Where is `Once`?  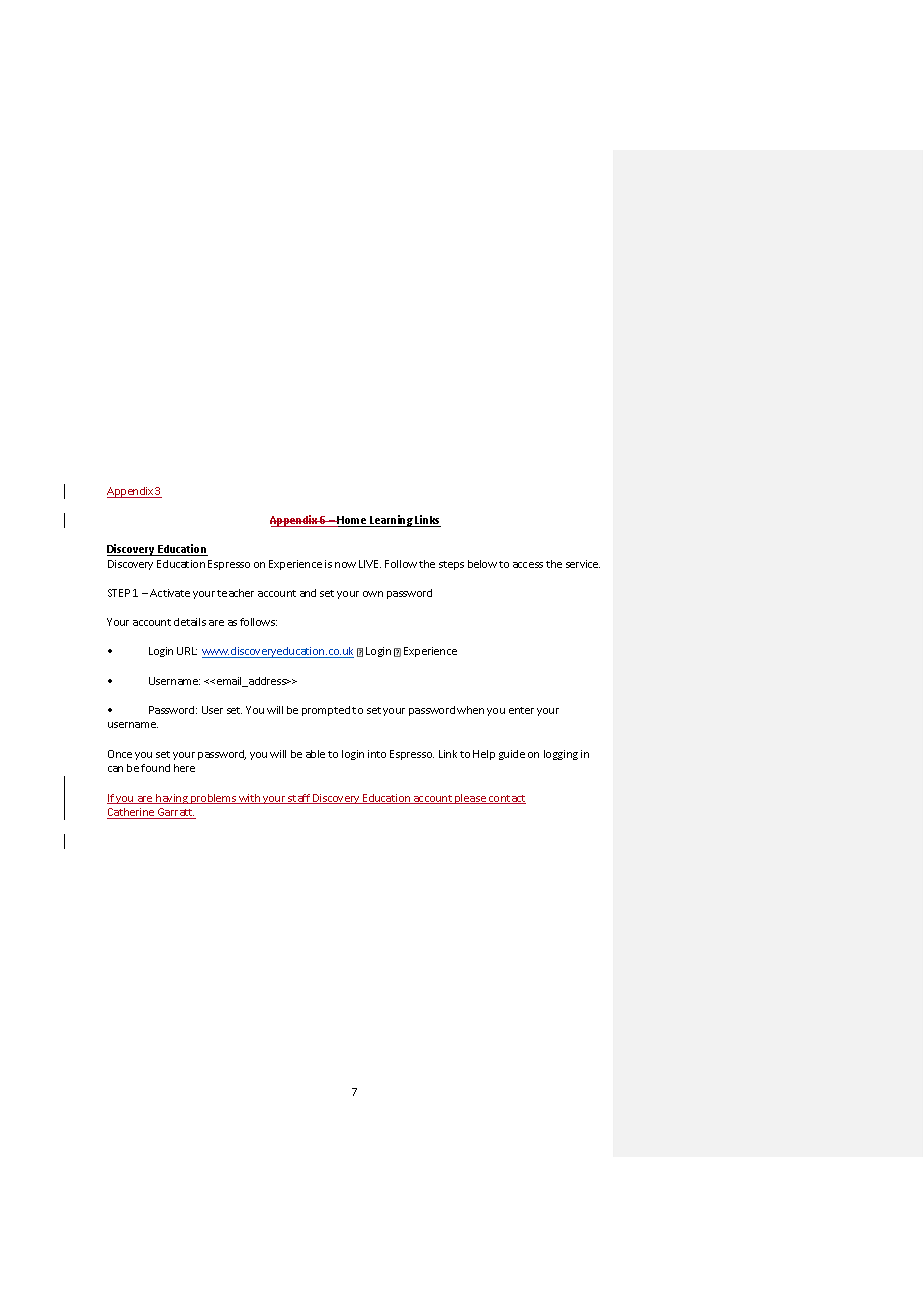 Once is located at coordinates (120, 754).
